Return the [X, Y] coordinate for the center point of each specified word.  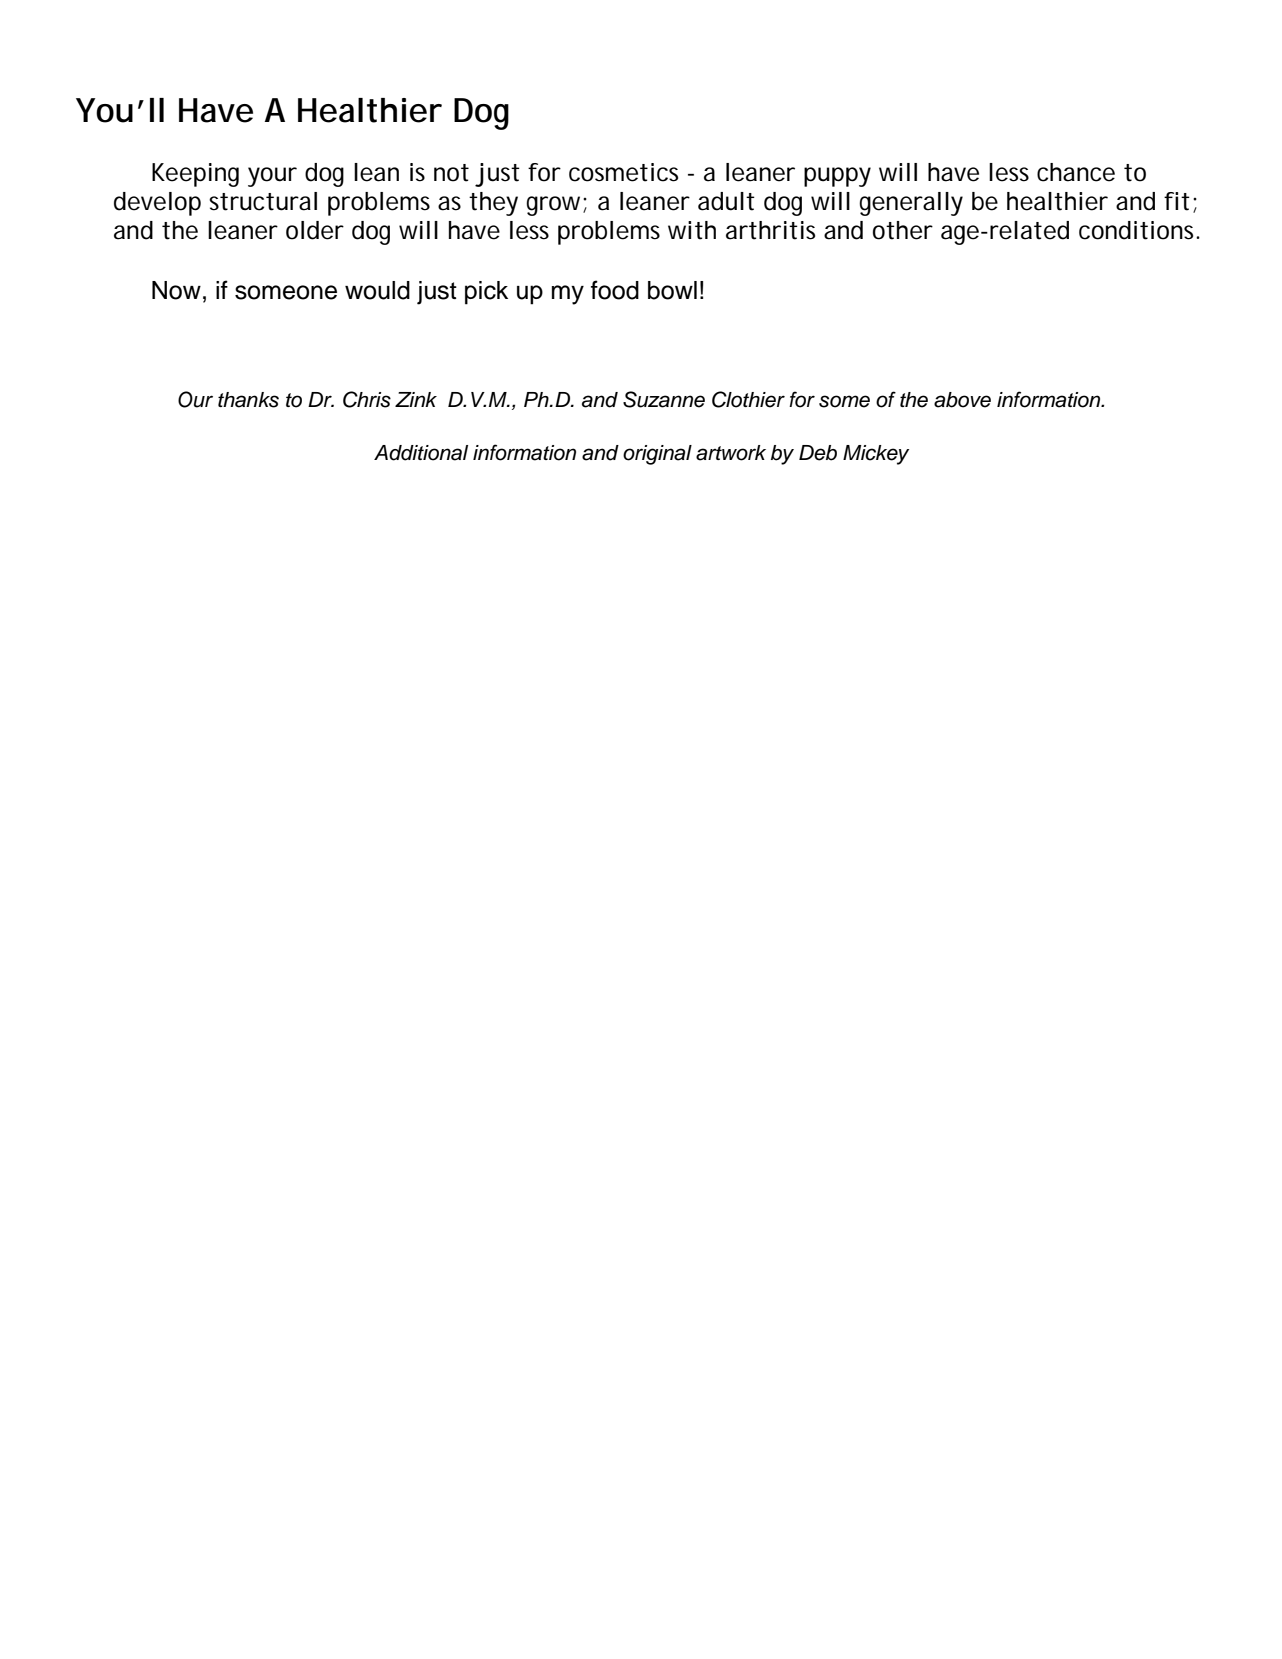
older [315, 230]
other [903, 230]
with [692, 230]
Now [176, 290]
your [272, 177]
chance [1076, 172]
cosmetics [623, 172]
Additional [421, 453]
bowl [672, 290]
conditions [1139, 230]
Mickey [876, 455]
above [962, 400]
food [615, 290]
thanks [248, 400]
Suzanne [664, 399]
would [377, 290]
